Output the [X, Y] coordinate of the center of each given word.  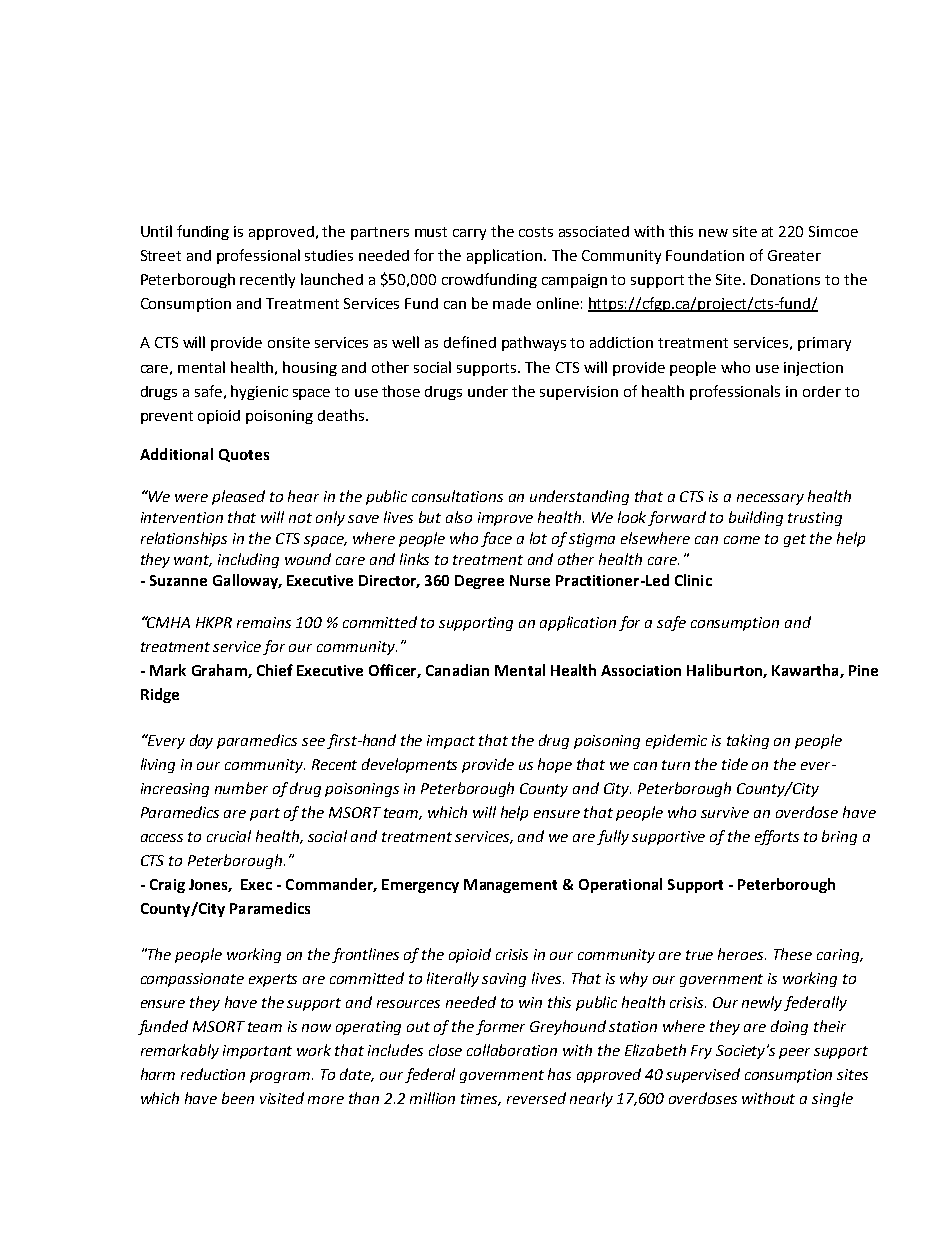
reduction [213, 1074]
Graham [220, 671]
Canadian [457, 670]
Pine [863, 670]
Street [161, 255]
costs [536, 232]
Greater [794, 255]
